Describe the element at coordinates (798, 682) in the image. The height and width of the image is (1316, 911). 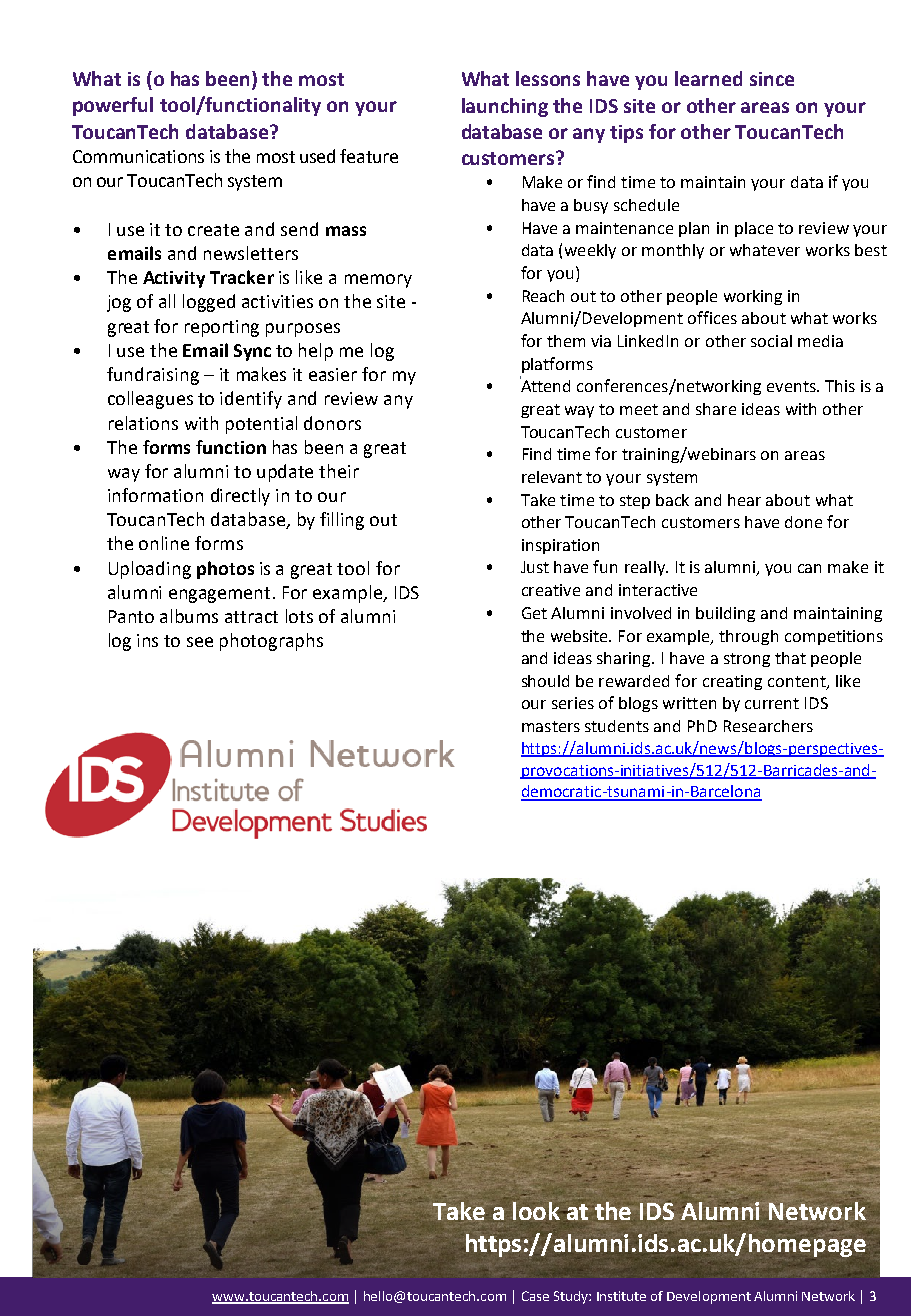
I see `content` at that location.
